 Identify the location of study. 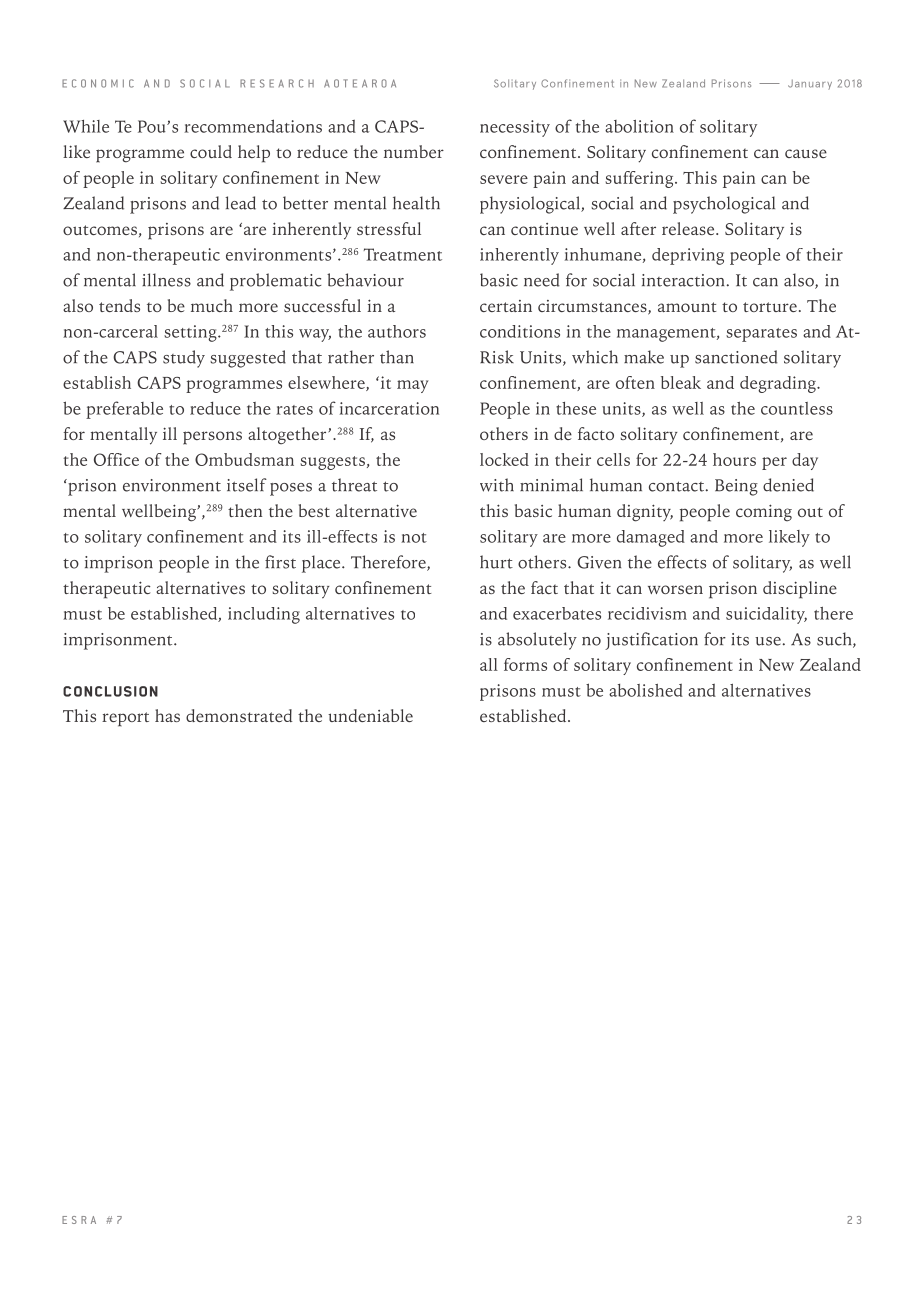
(184, 359).
